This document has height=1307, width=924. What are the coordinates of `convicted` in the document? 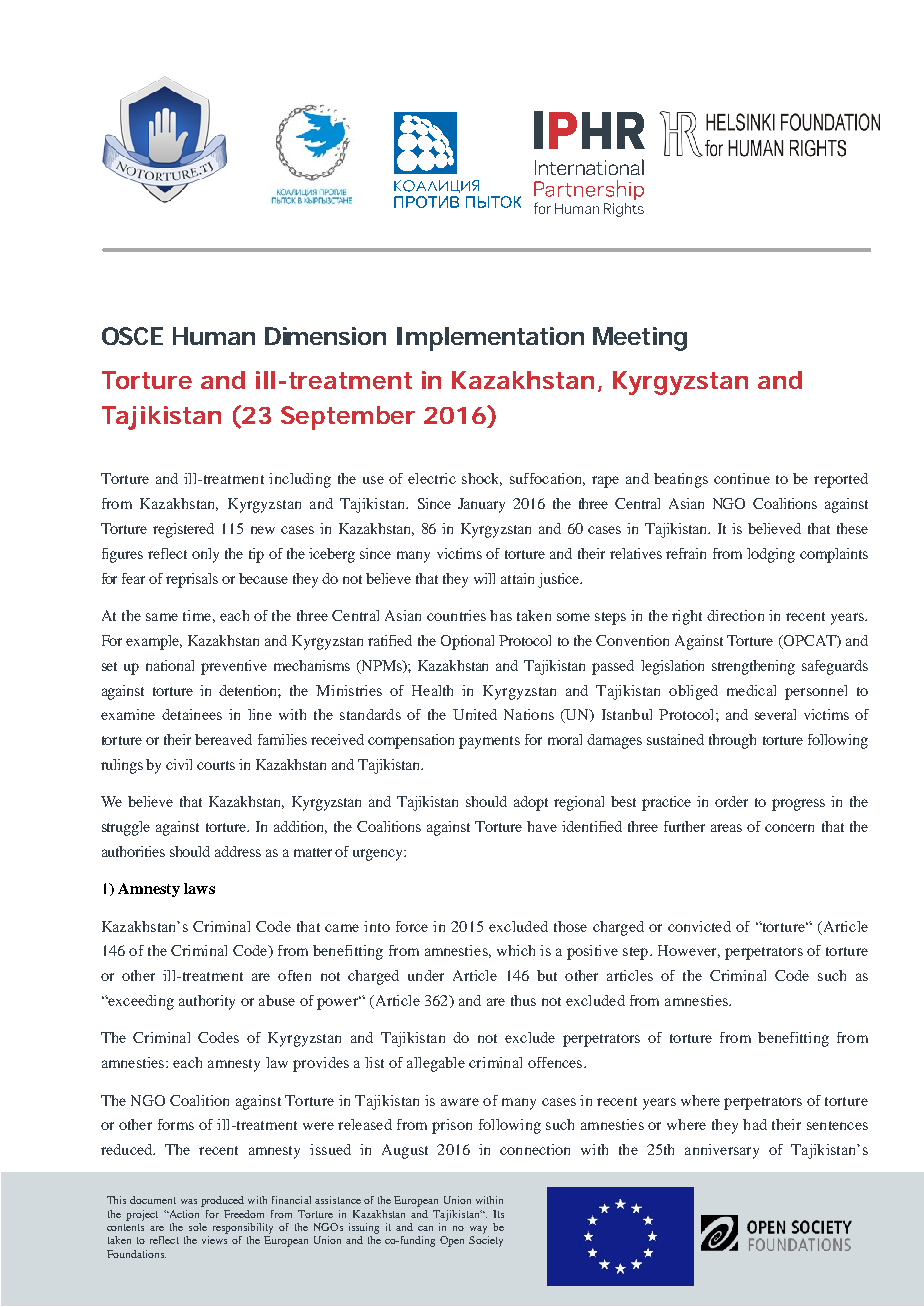 It's located at (699, 926).
